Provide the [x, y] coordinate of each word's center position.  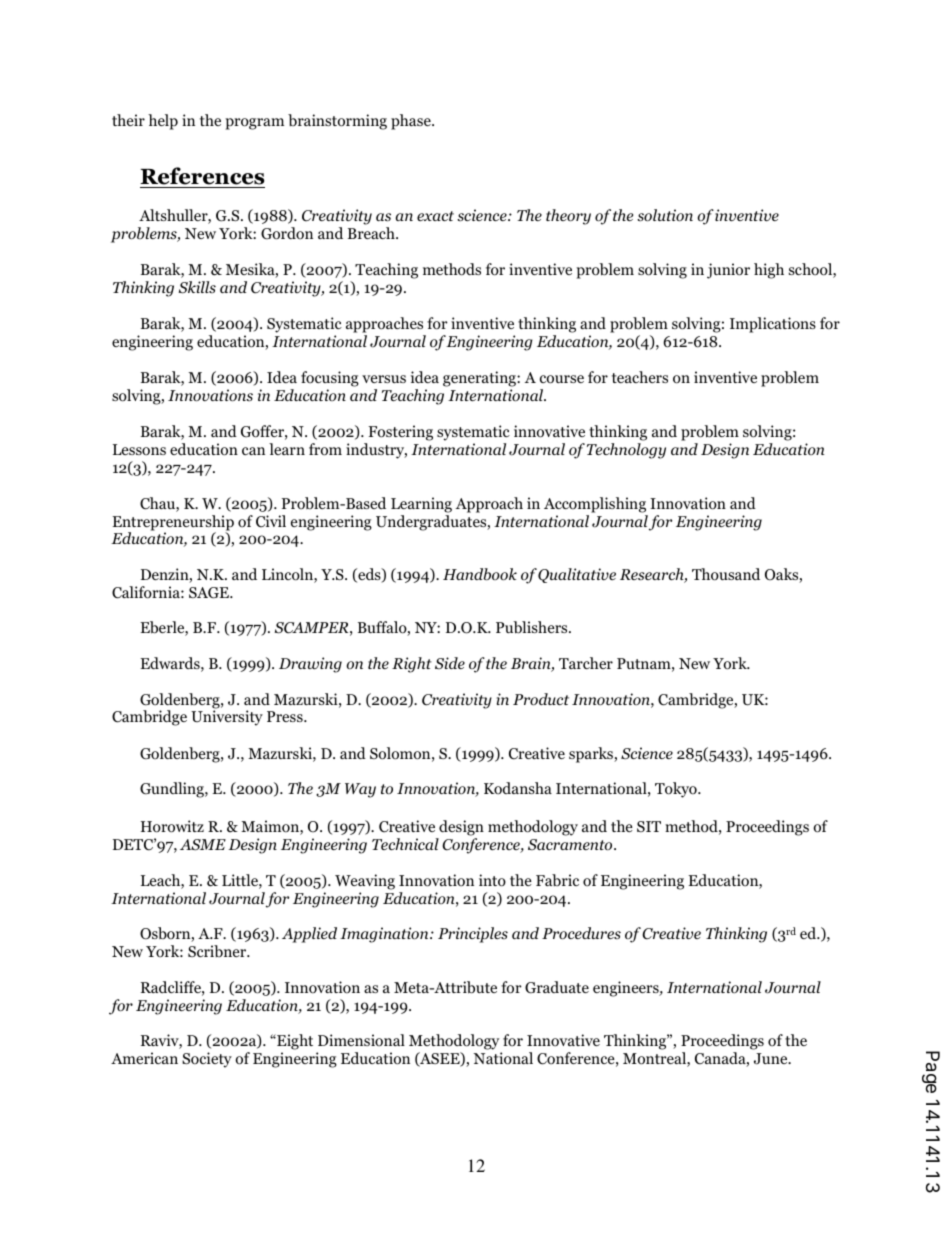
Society [207, 1060]
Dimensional [361, 1040]
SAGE [210, 593]
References [202, 177]
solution [665, 215]
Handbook [480, 574]
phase [412, 122]
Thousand [726, 574]
